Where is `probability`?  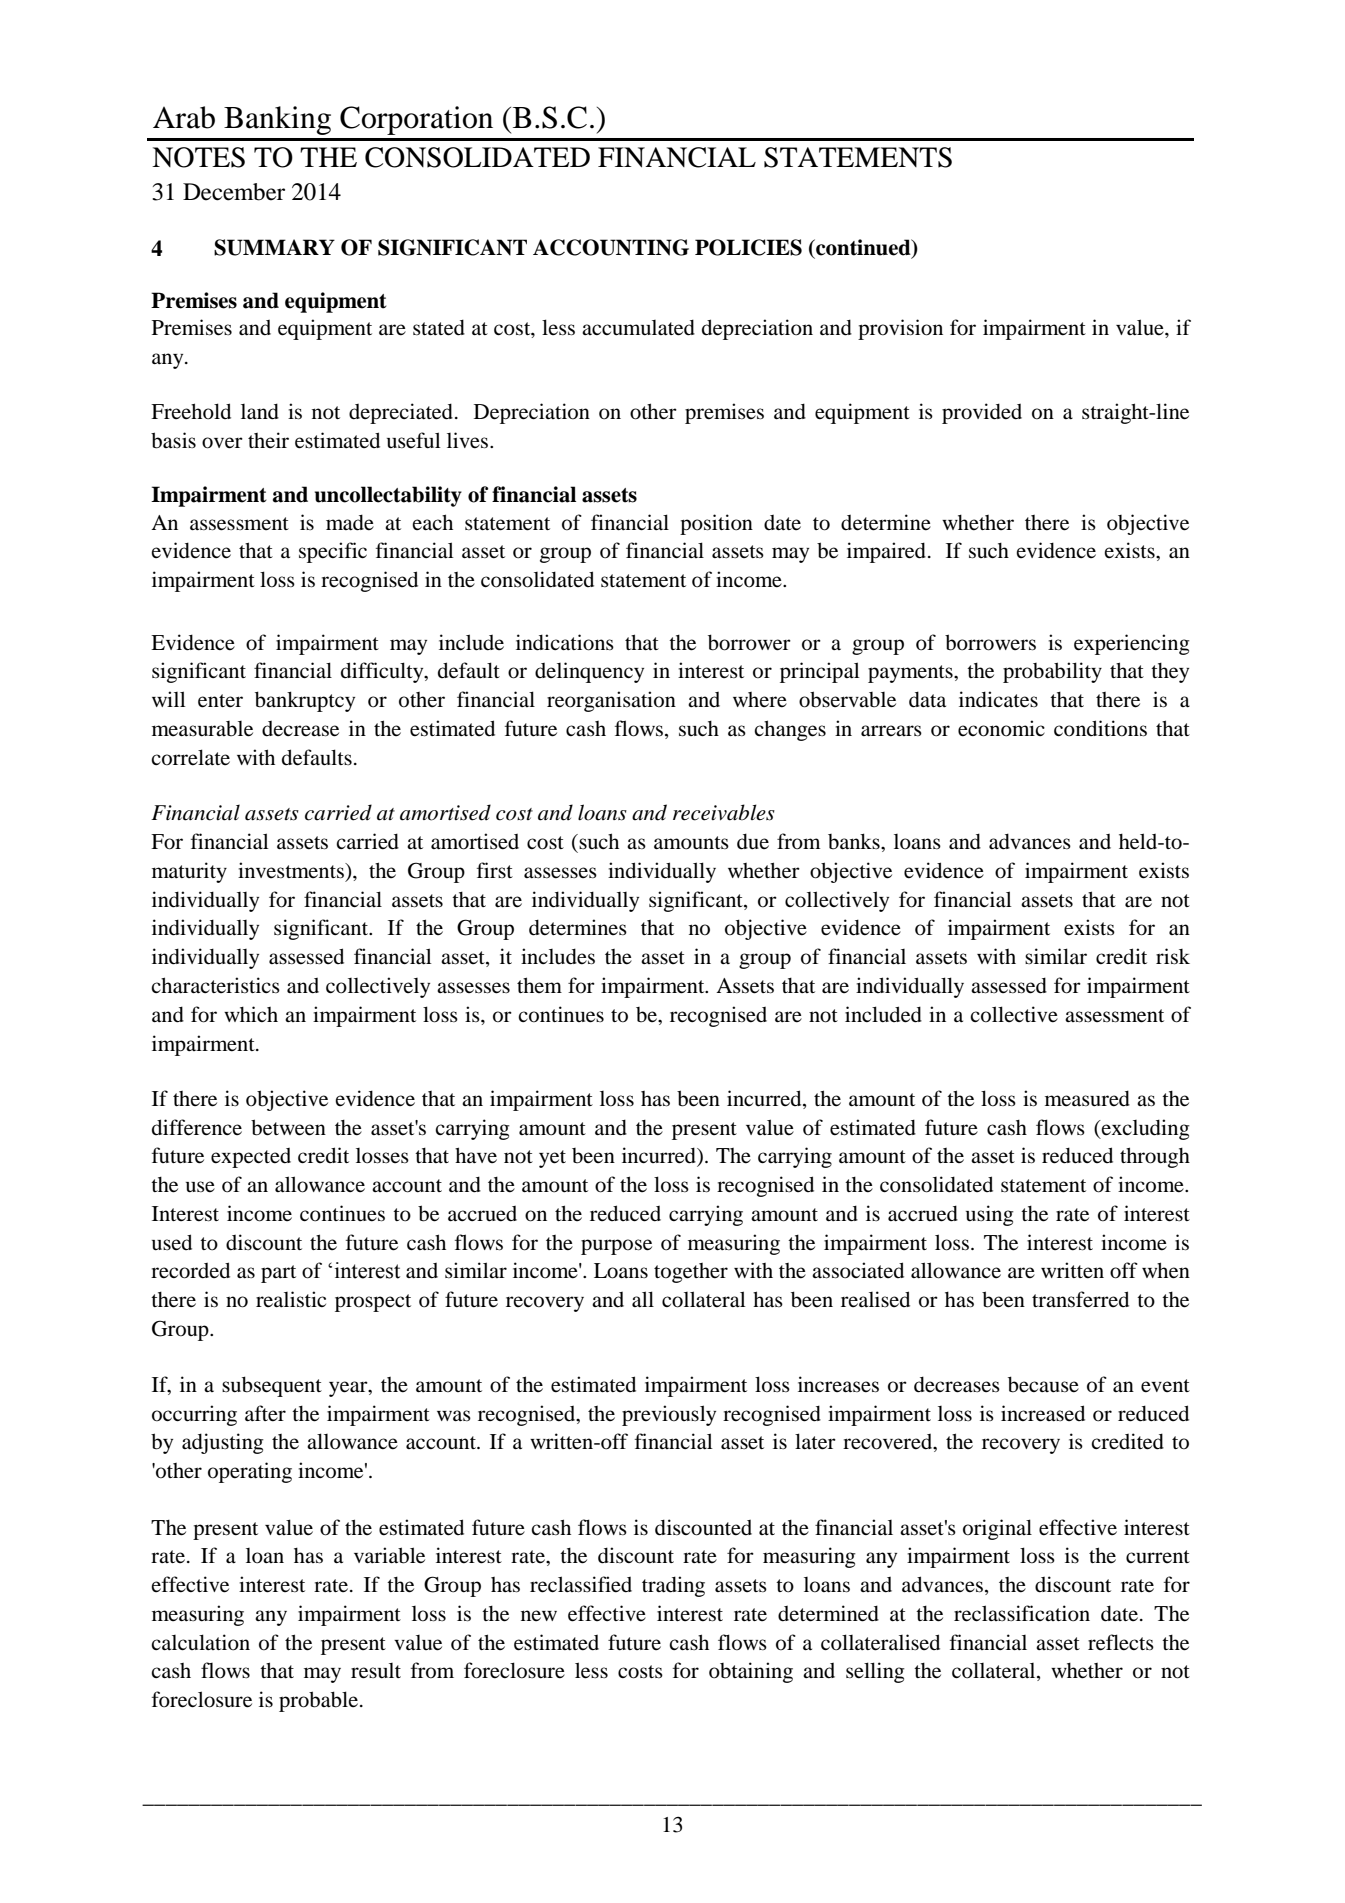
probability is located at coordinates (1052, 672).
